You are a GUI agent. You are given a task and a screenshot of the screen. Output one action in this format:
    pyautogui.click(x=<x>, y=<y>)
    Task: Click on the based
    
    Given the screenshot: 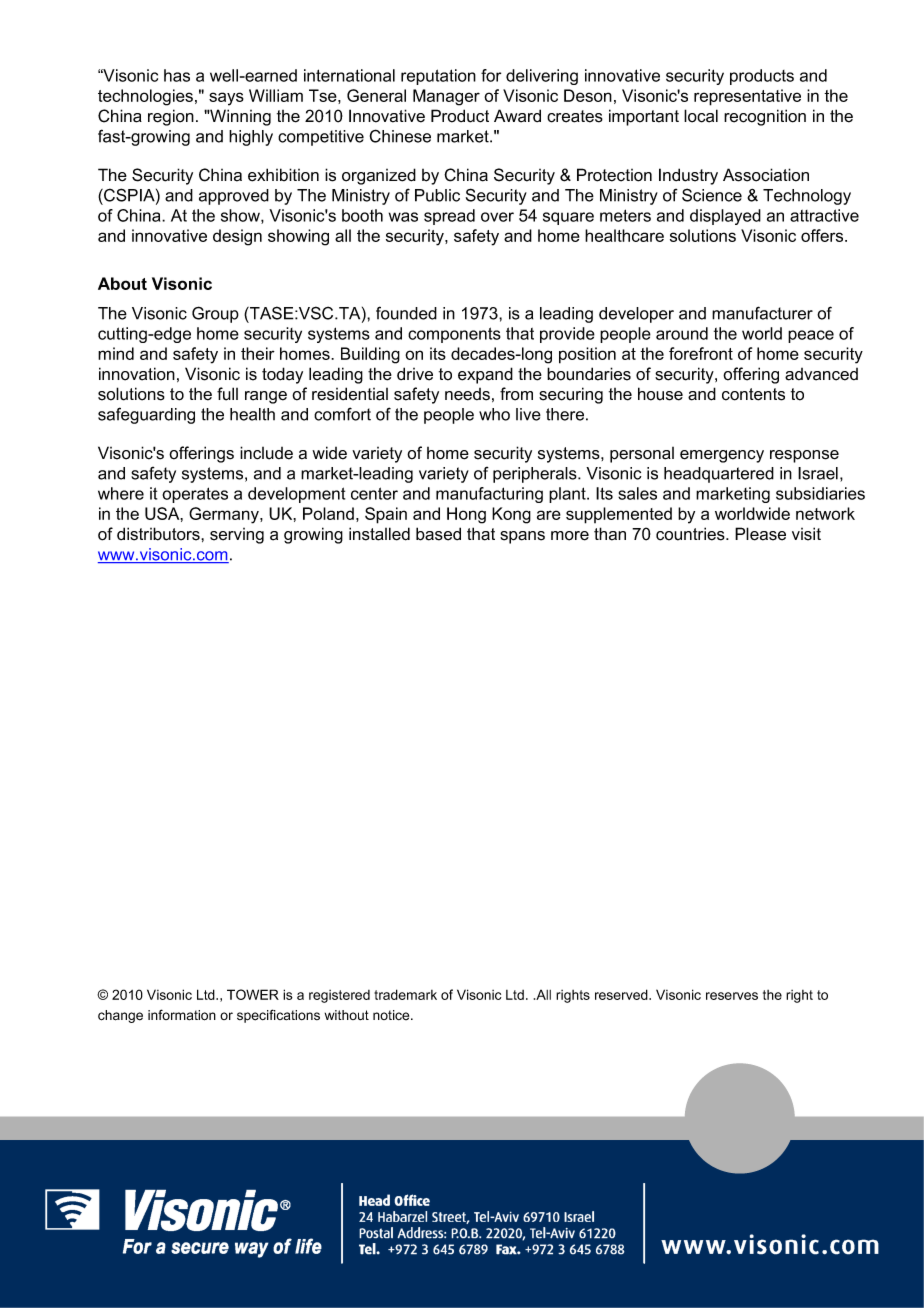 What is the action you would take?
    pyautogui.click(x=438, y=534)
